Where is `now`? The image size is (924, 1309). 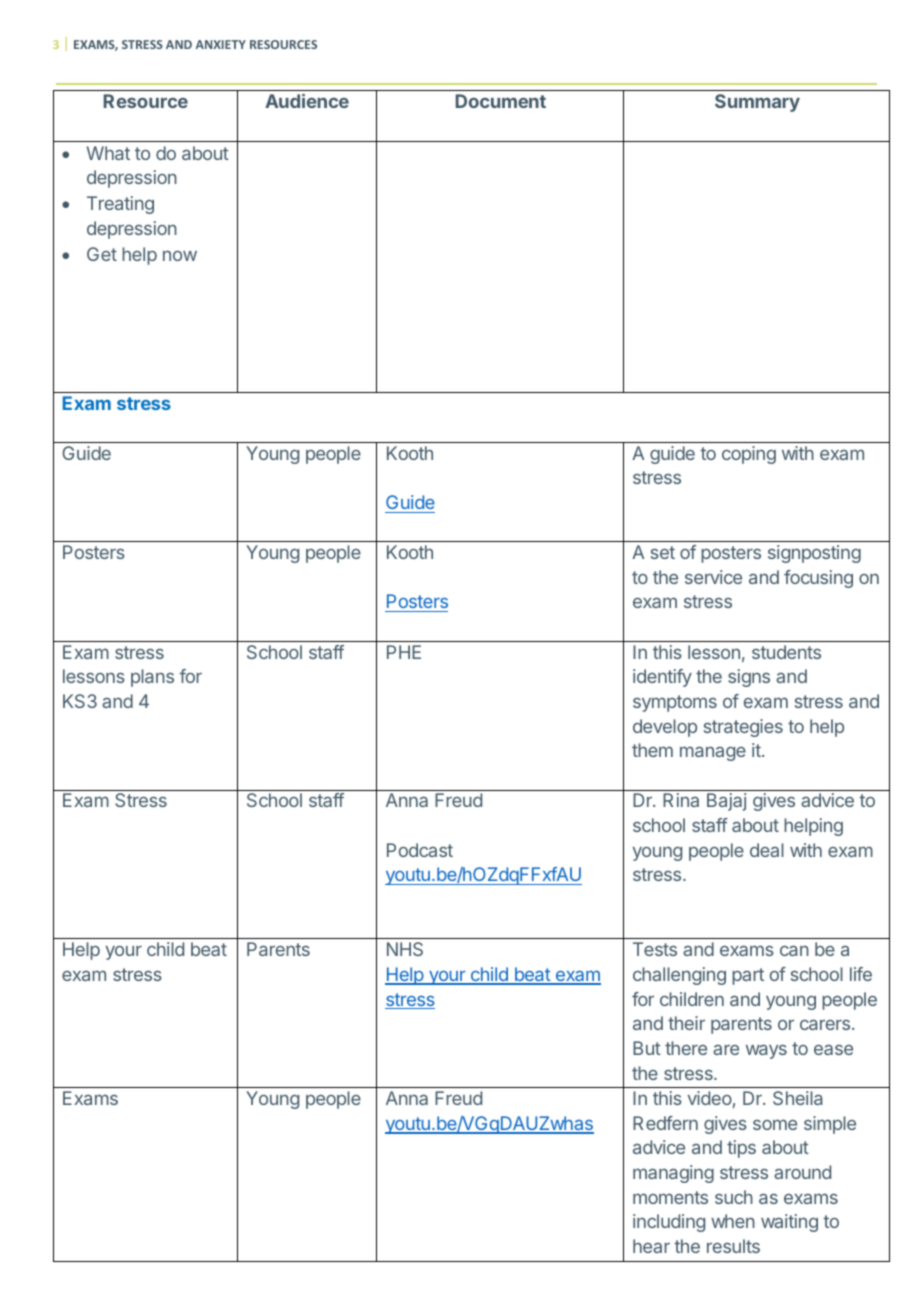
now is located at coordinates (180, 256).
